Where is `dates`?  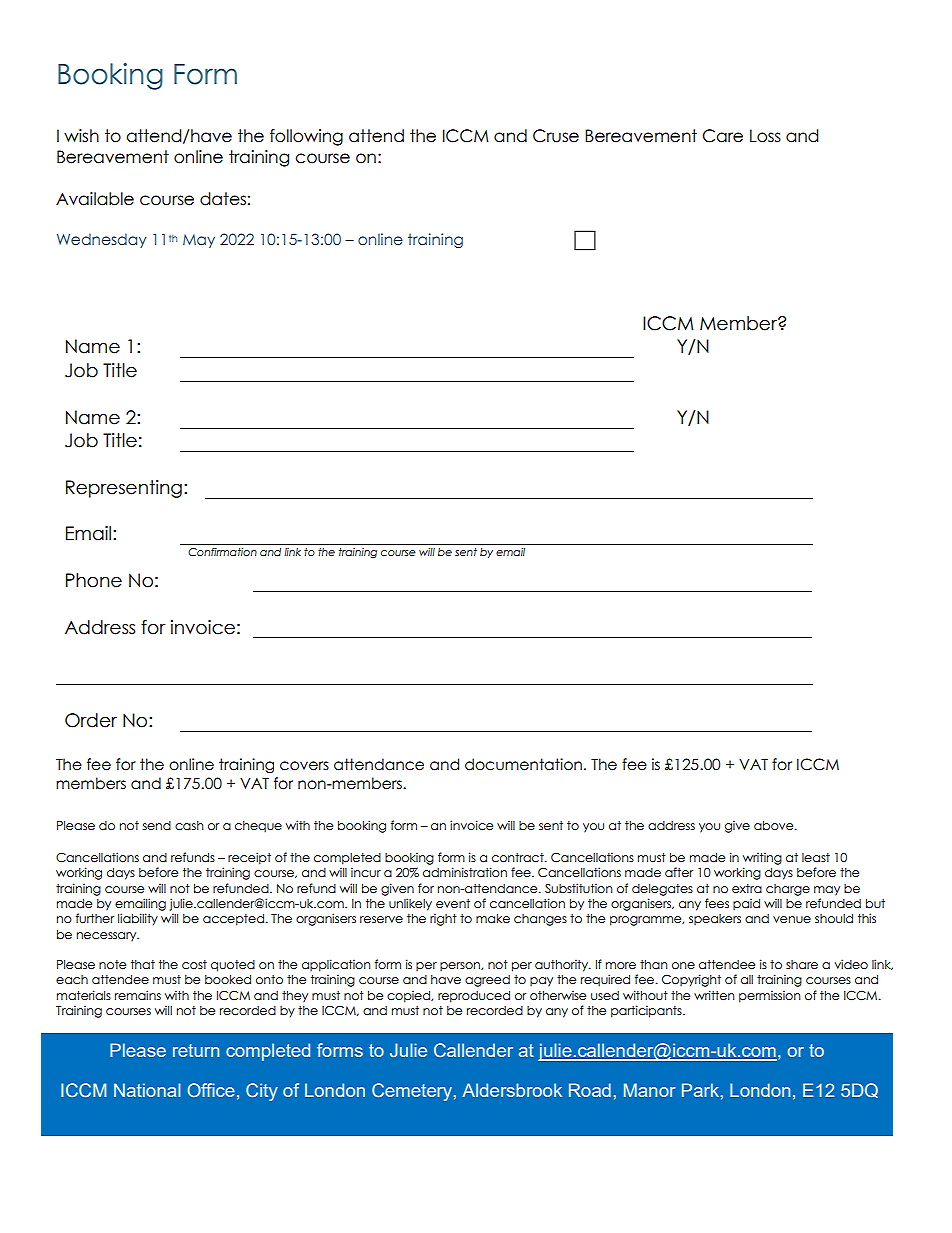
dates is located at coordinates (223, 199).
